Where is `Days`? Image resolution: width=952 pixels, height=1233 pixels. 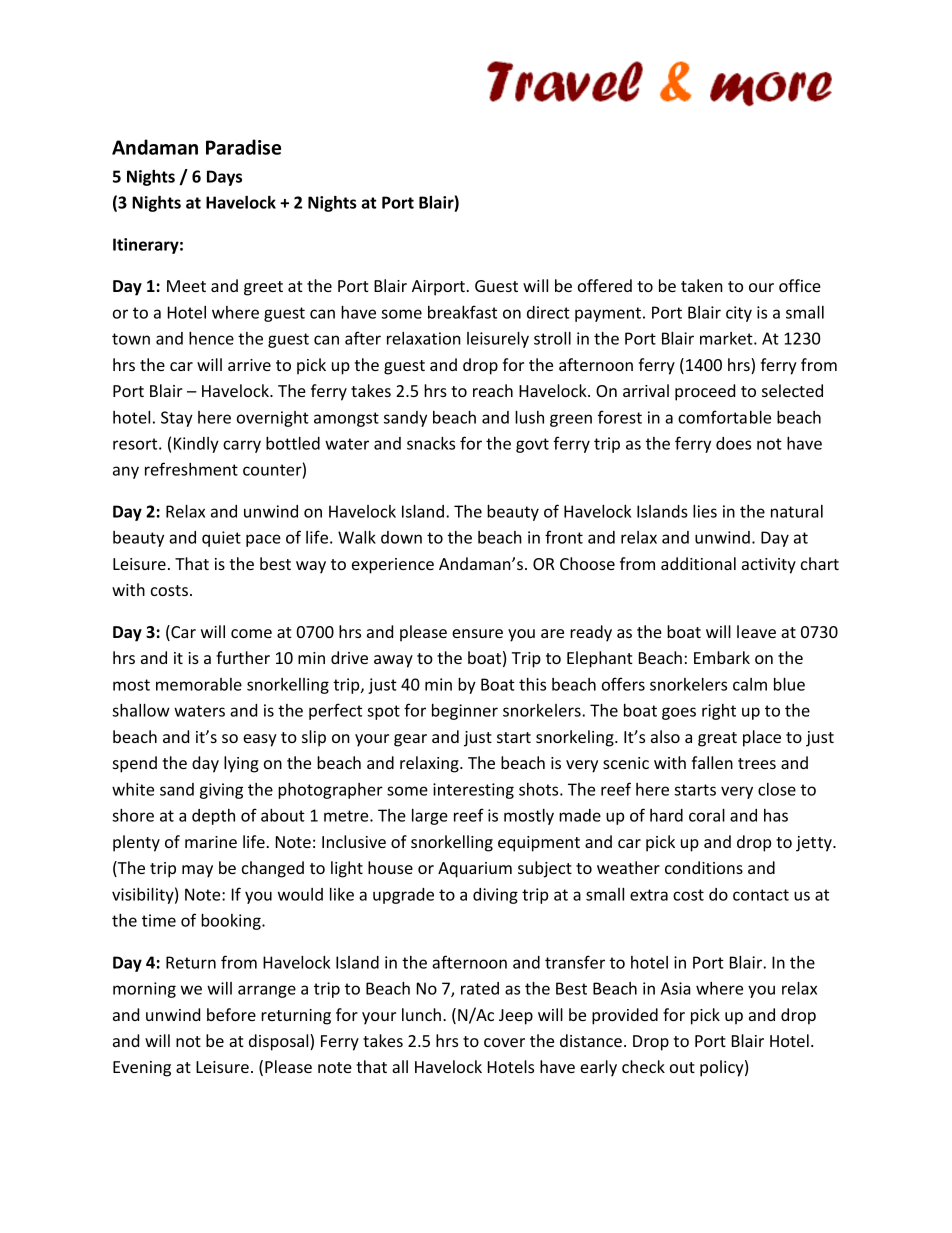
Days is located at coordinates (224, 178).
